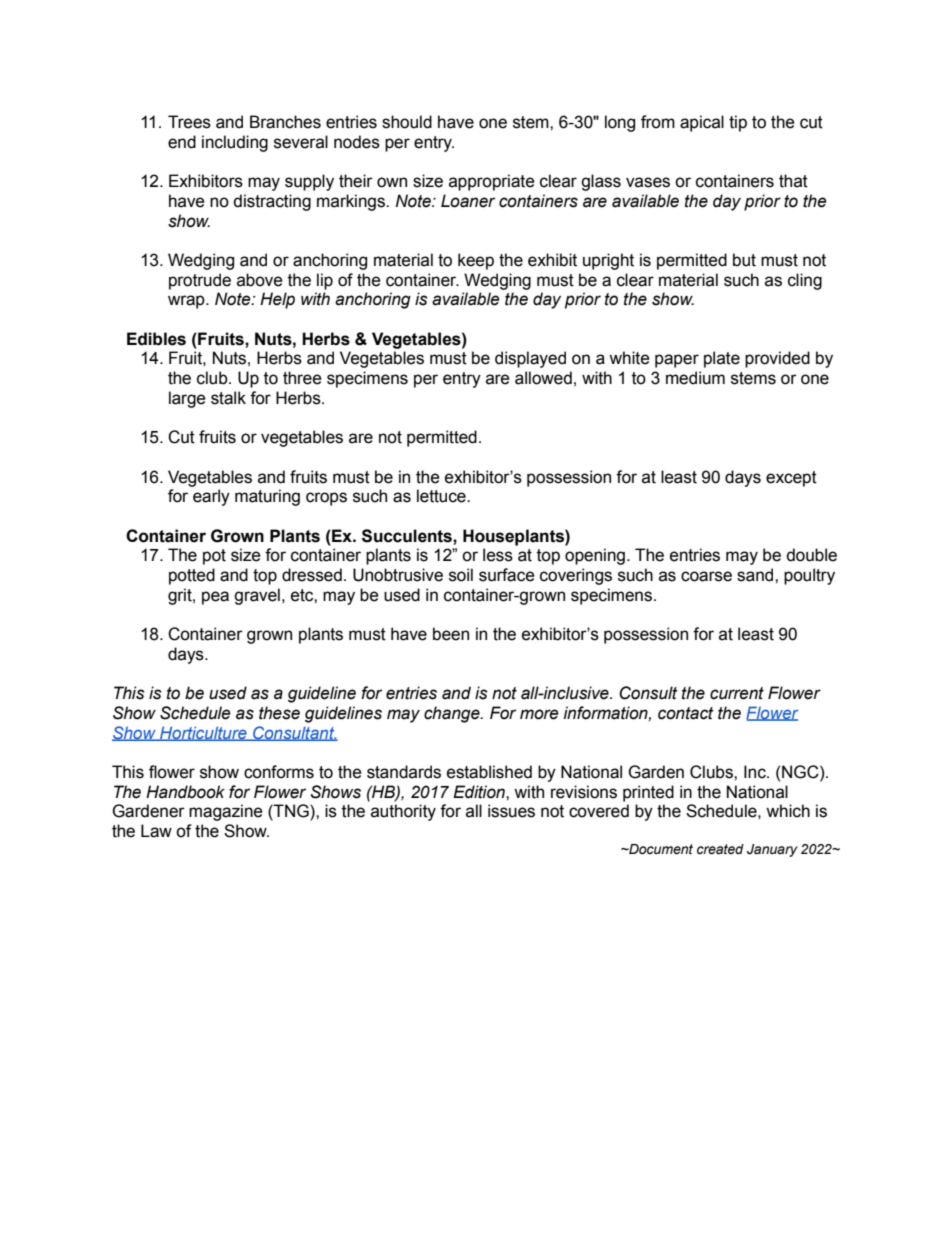  Describe the element at coordinates (791, 479) in the image. I see `except` at that location.
